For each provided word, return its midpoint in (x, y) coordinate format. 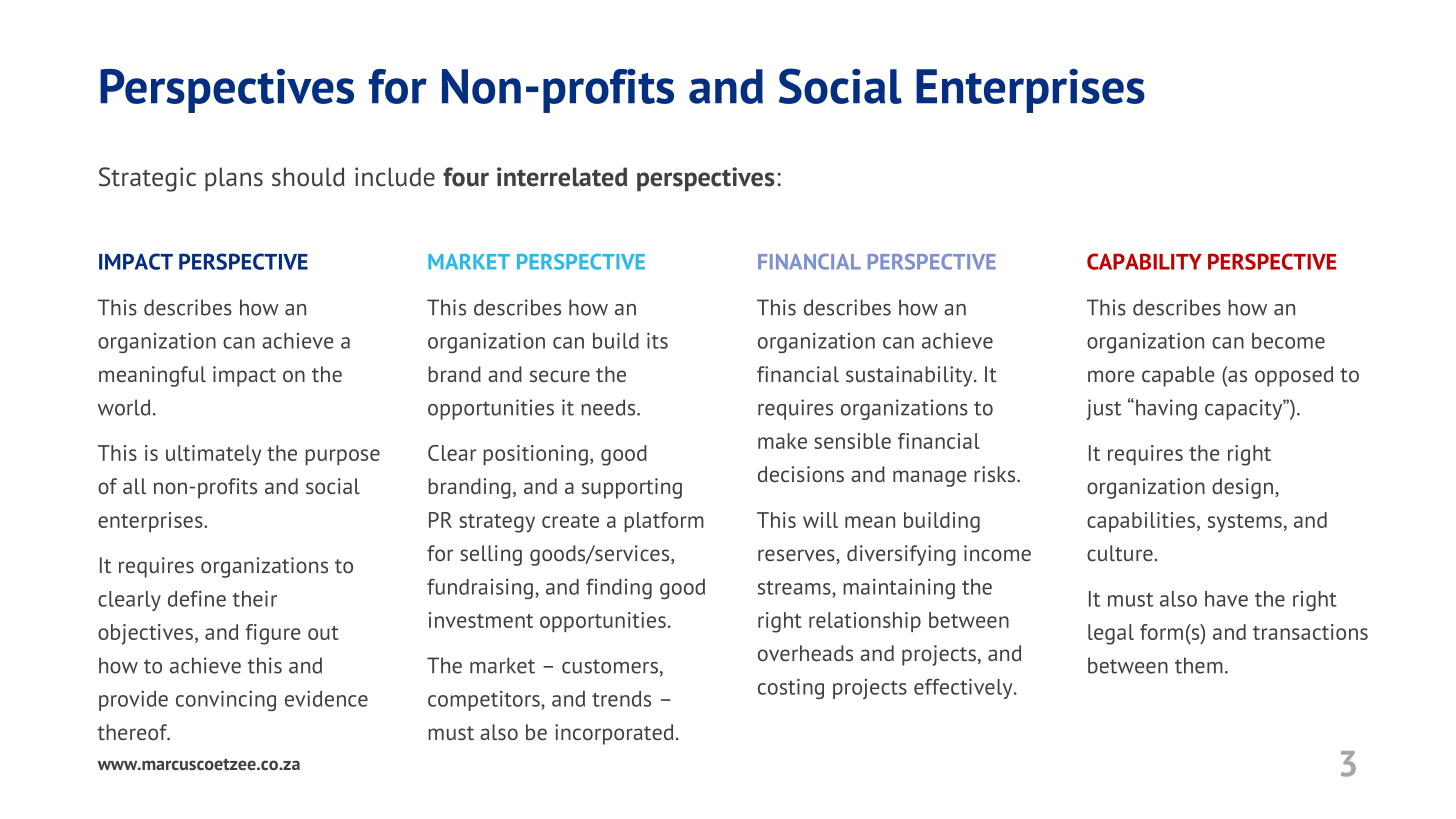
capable (1178, 376)
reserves (797, 556)
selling (491, 555)
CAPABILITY (1144, 261)
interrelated (562, 177)
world (124, 407)
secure (560, 376)
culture (1121, 553)
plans (234, 179)
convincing (226, 700)
